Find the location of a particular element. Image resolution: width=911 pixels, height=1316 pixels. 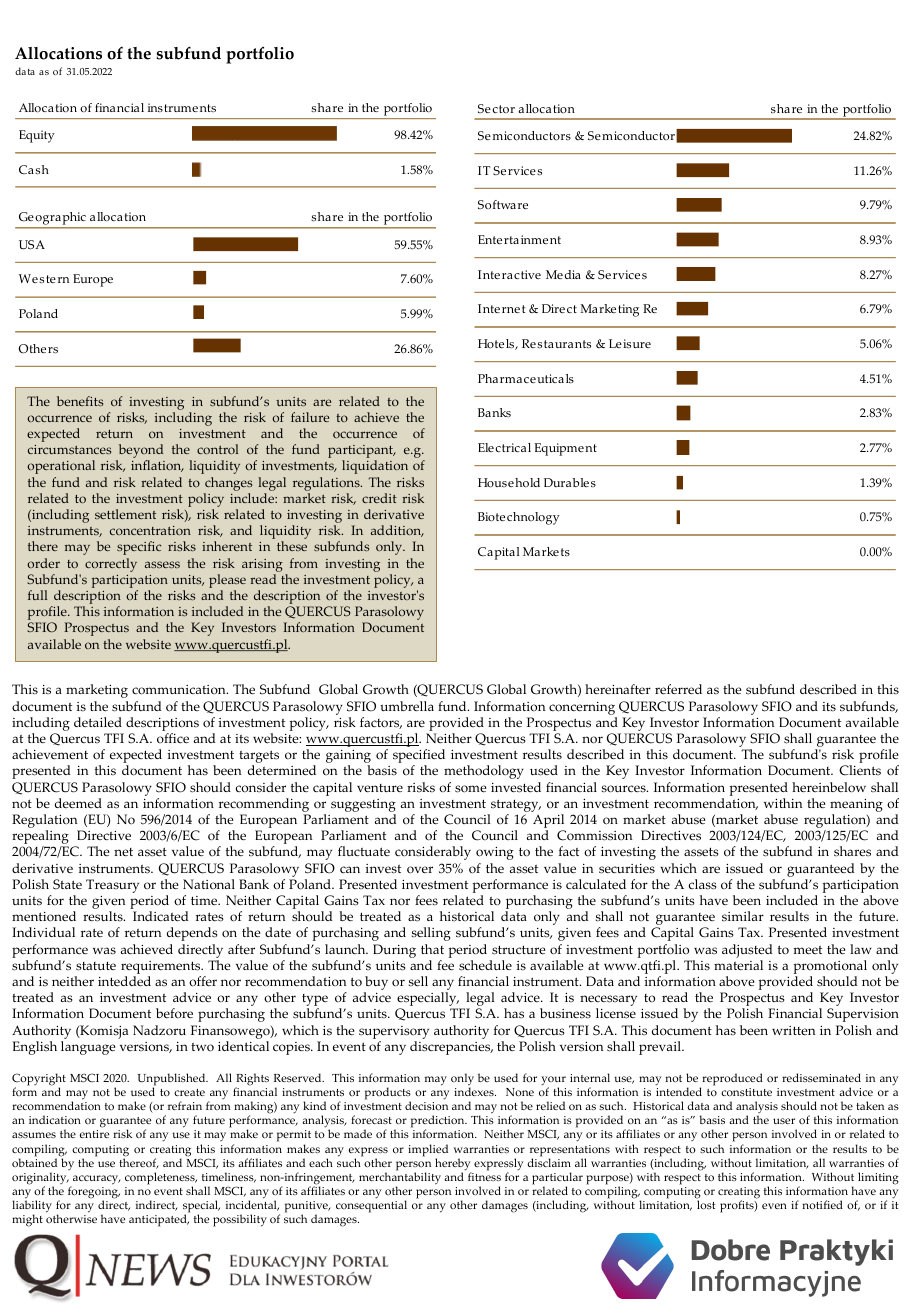

Cash is located at coordinates (34, 170).
